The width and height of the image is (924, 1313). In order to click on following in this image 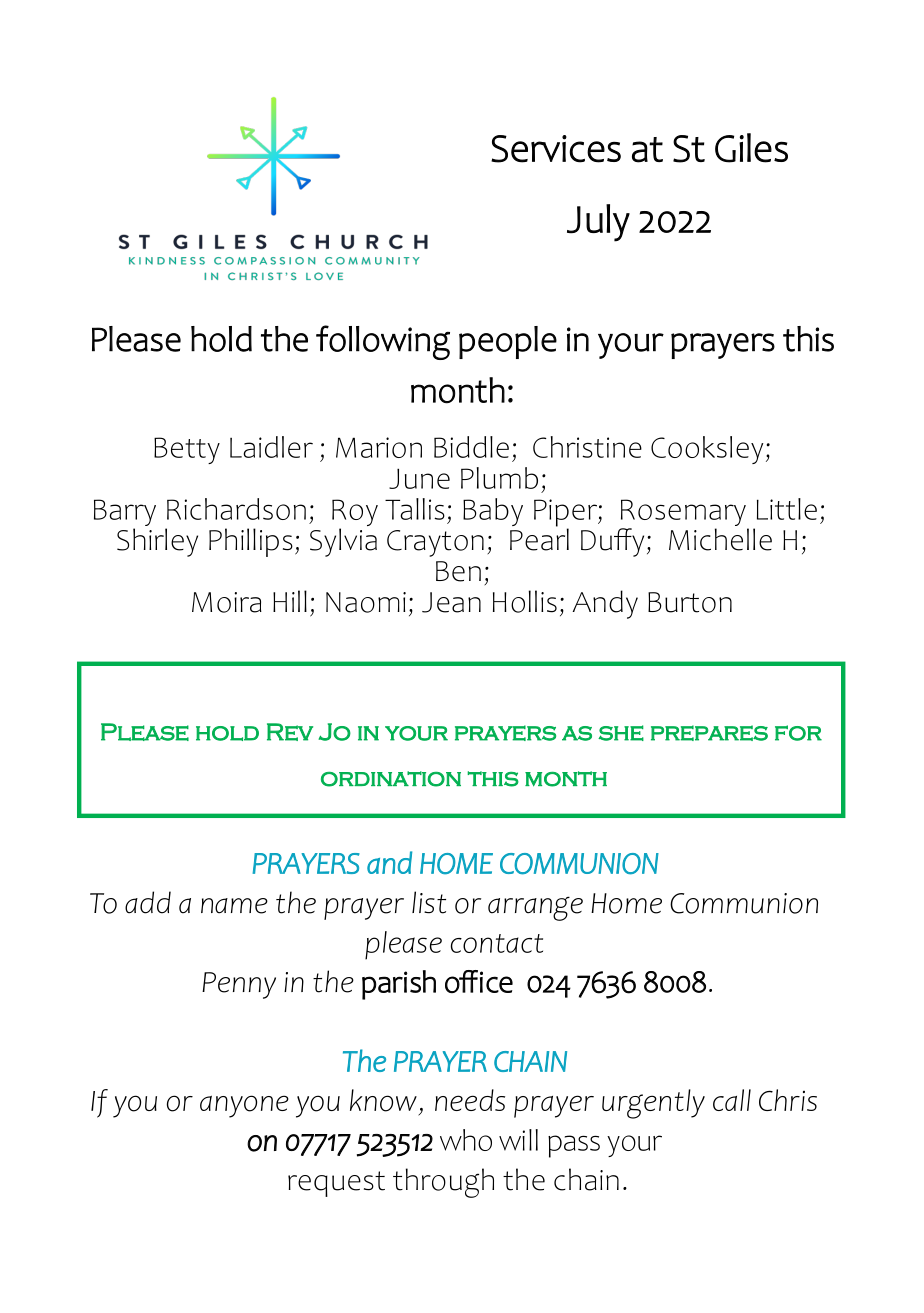, I will do `click(383, 342)`.
